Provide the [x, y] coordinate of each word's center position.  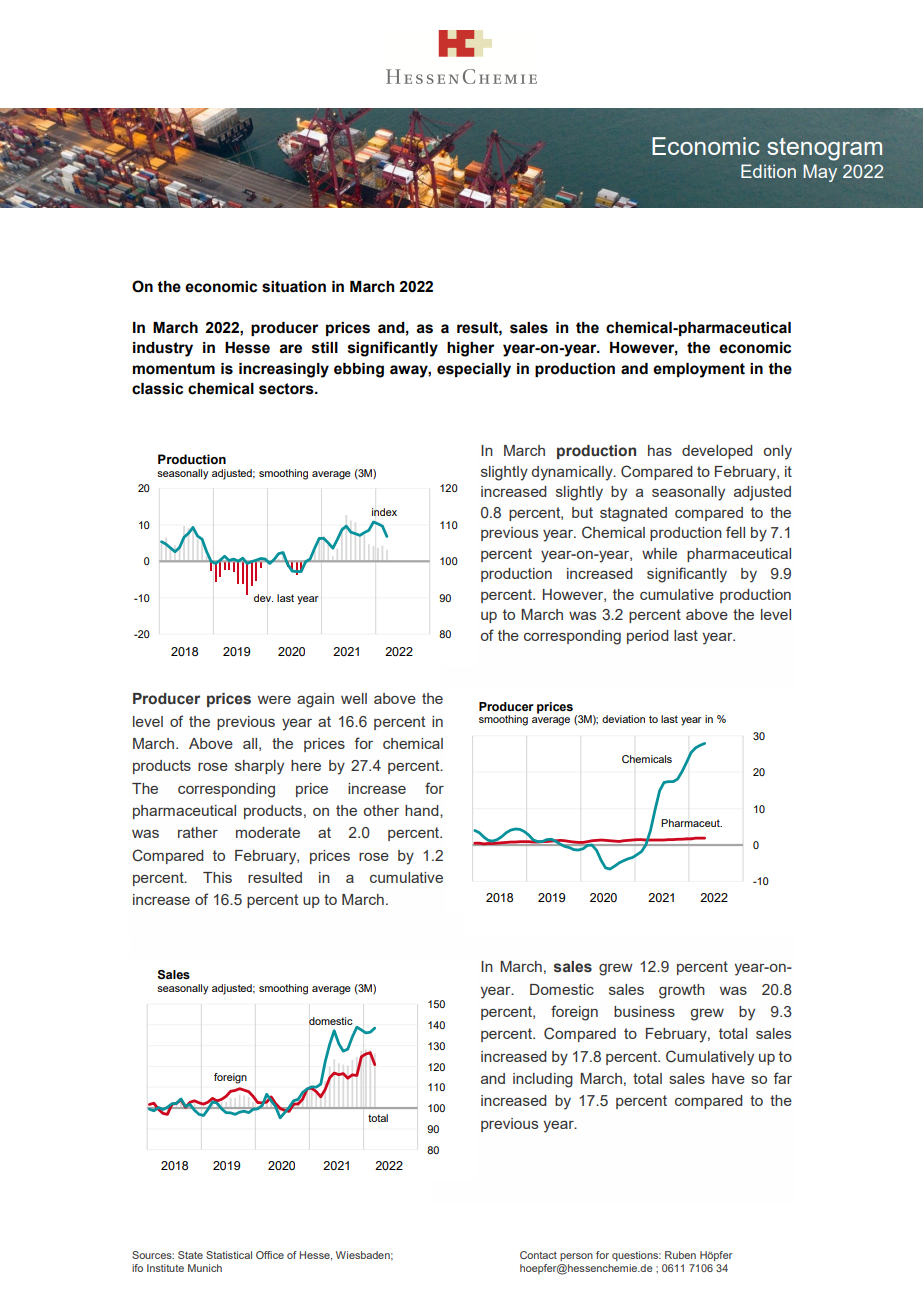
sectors [287, 389]
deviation [623, 719]
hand [423, 810]
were [274, 700]
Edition [768, 171]
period [648, 637]
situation [294, 287]
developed [717, 452]
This [217, 877]
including [543, 1080]
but [582, 512]
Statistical [229, 1255]
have [728, 1078]
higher [470, 349]
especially [474, 370]
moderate [268, 832]
